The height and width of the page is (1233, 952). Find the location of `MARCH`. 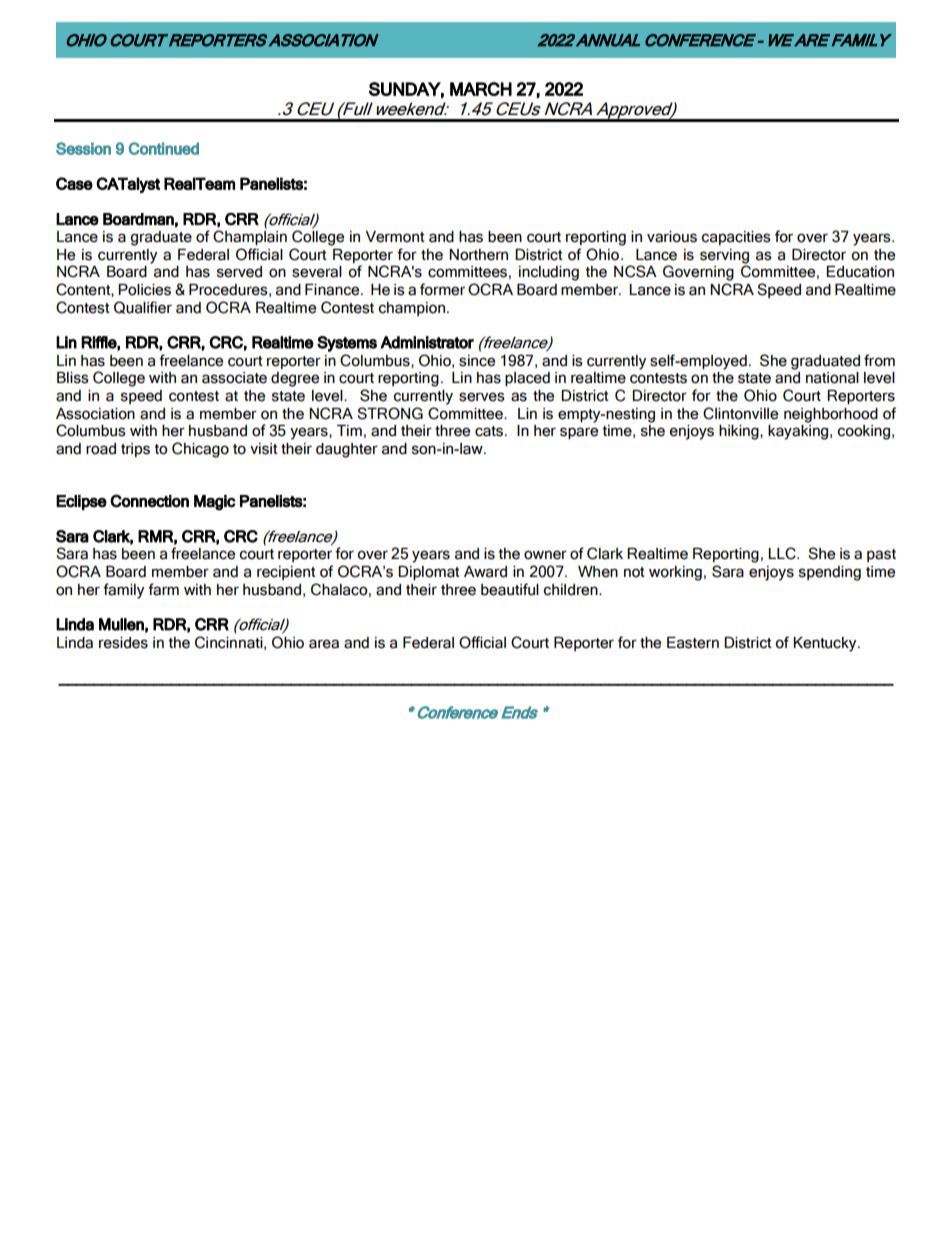

MARCH is located at coordinates (481, 89).
